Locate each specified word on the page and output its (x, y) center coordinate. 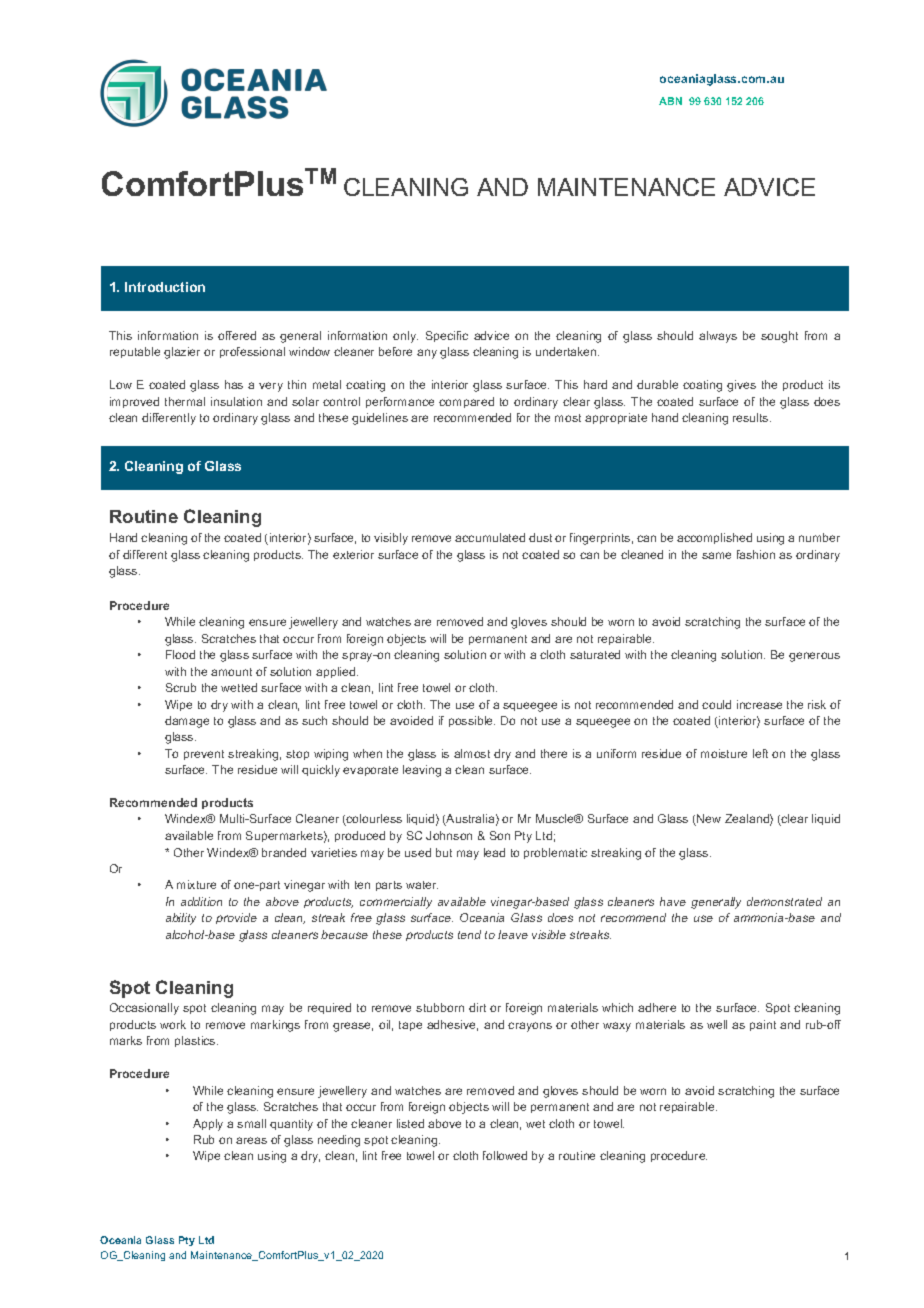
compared (466, 402)
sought (779, 337)
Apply (208, 1125)
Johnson (449, 835)
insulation (236, 401)
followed (505, 1155)
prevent (204, 755)
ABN (670, 101)
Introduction (165, 287)
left (760, 753)
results (752, 417)
